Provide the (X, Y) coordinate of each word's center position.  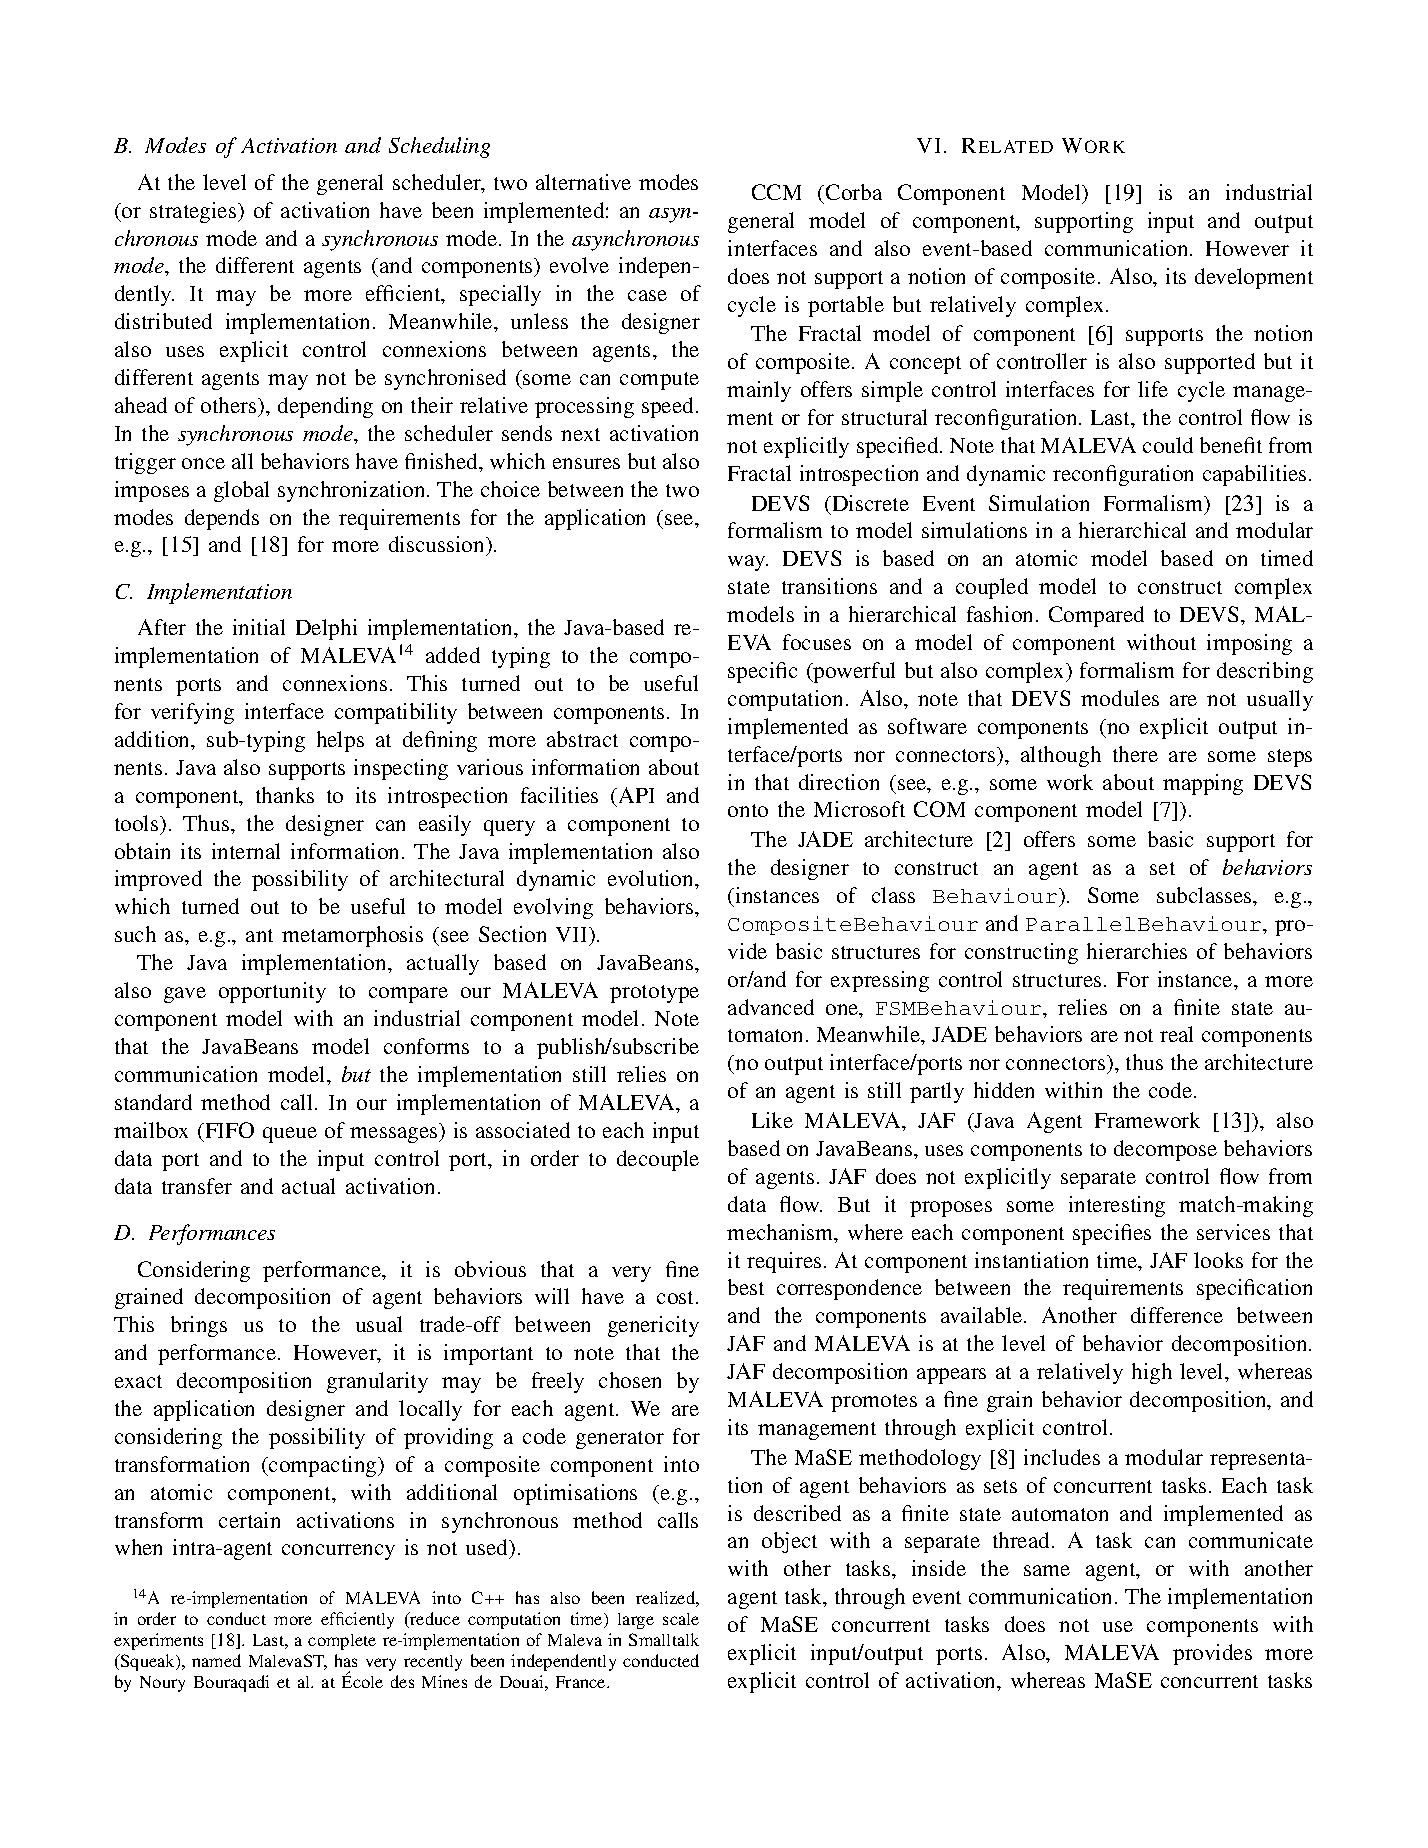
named (216, 1660)
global (241, 491)
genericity (653, 1326)
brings (199, 1326)
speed (667, 407)
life (1153, 389)
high (1152, 1373)
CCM (776, 192)
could (1168, 445)
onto (748, 810)
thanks (285, 795)
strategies (194, 212)
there (1135, 754)
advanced (771, 1007)
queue (290, 1135)
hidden (1004, 1090)
